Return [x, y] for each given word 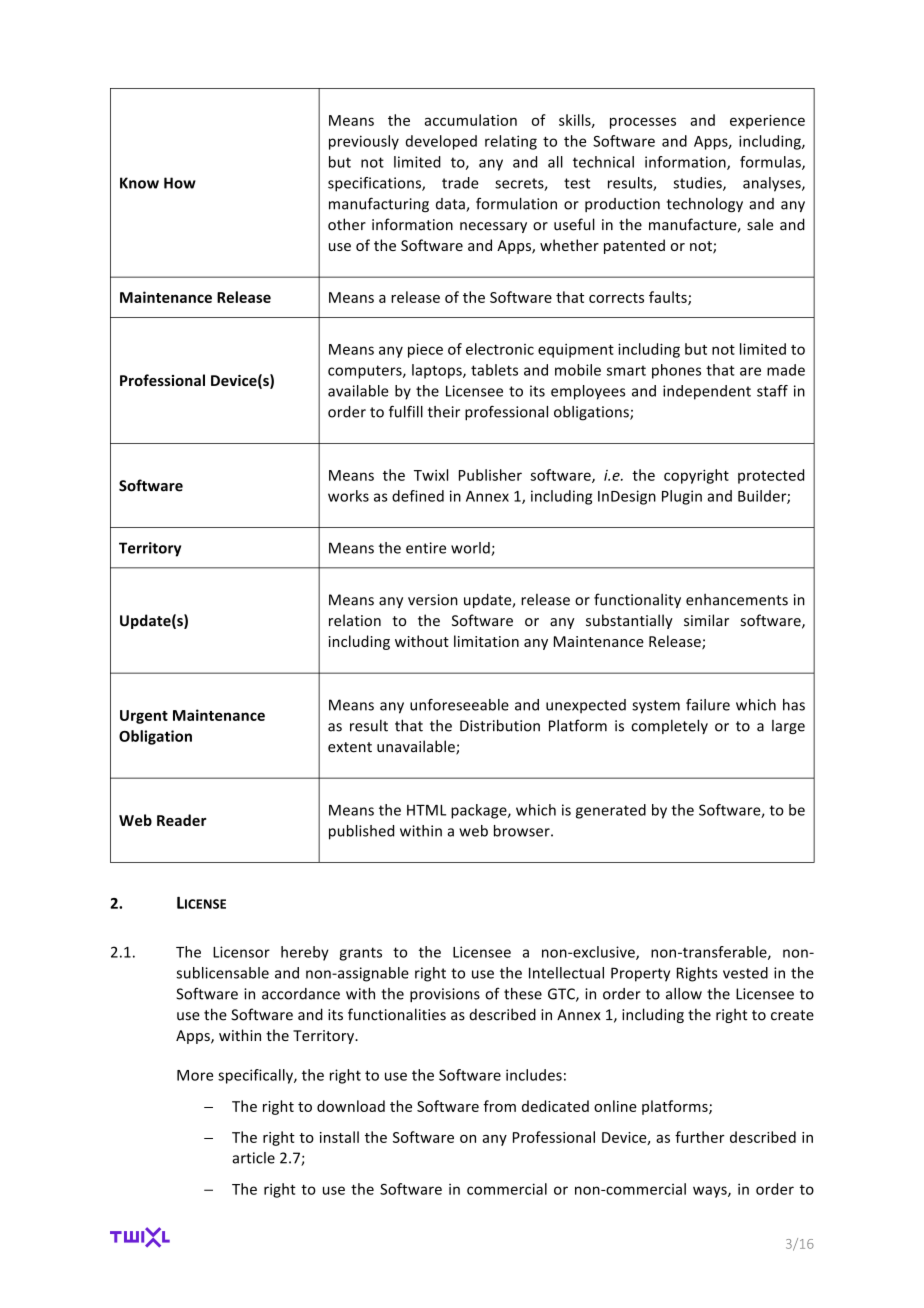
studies [698, 184]
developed [441, 142]
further [700, 1137]
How [180, 183]
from [499, 1106]
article [253, 1158]
